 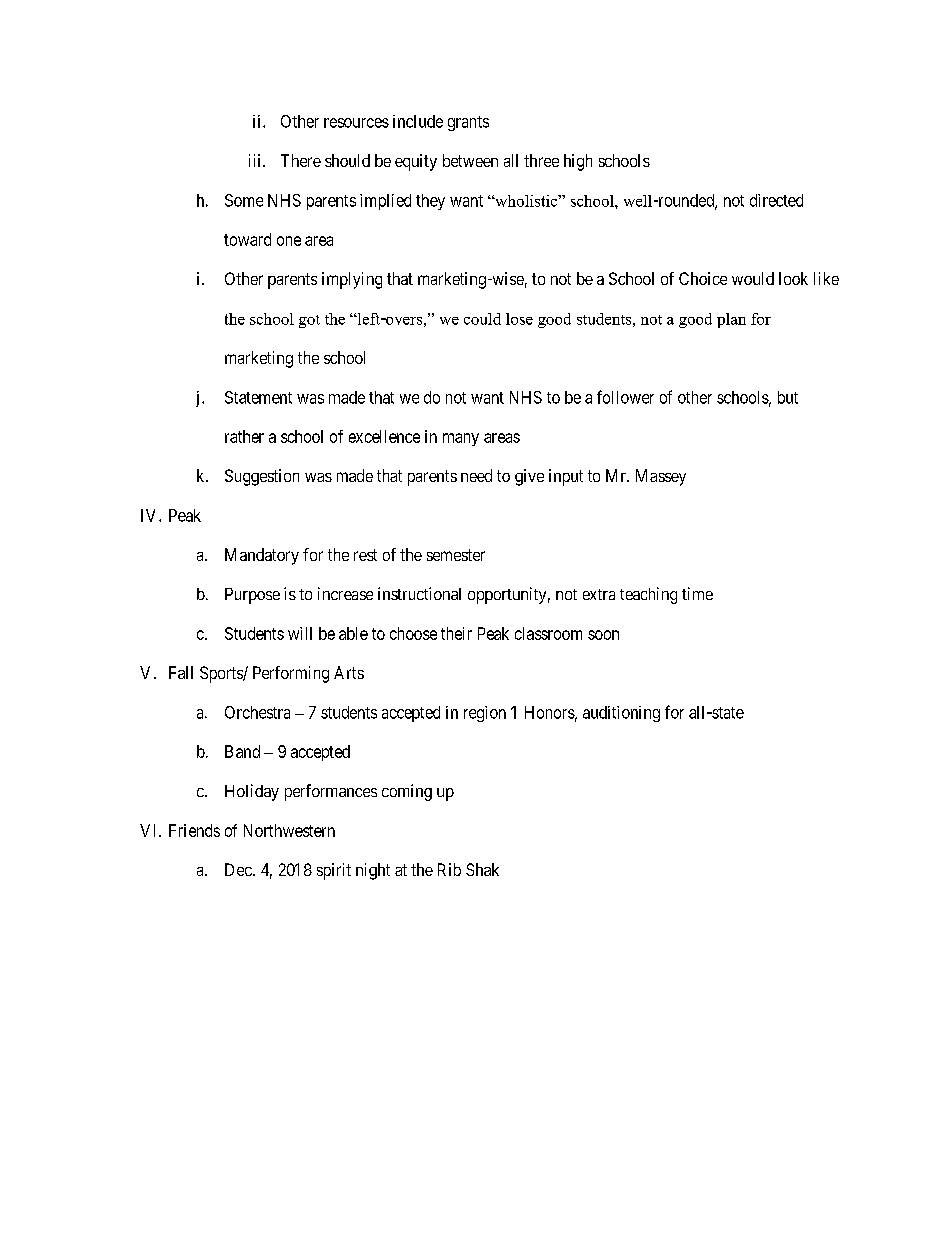 What do you see at coordinates (262, 477) in the image?
I see `Suggestion` at bounding box center [262, 477].
